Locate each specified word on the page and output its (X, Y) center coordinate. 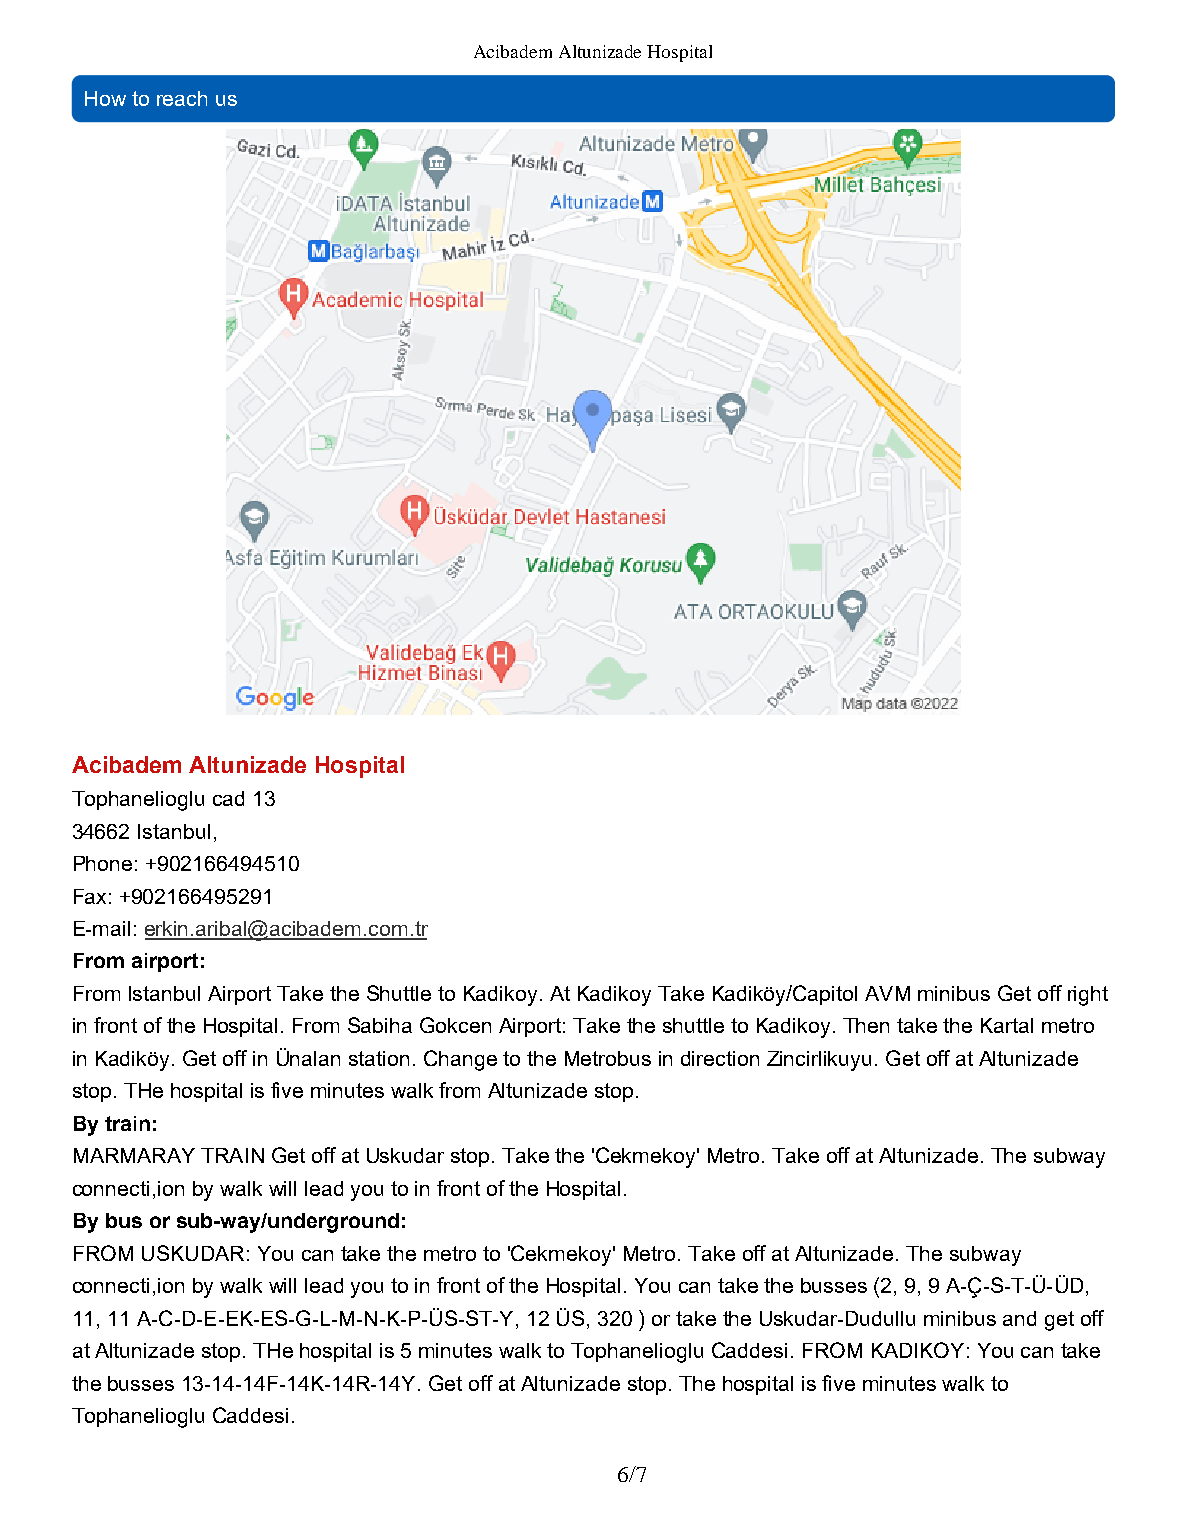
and (1019, 1318)
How (105, 98)
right (1088, 996)
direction (720, 1058)
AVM (887, 993)
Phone (103, 863)
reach (182, 98)
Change (460, 1060)
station (379, 1058)
